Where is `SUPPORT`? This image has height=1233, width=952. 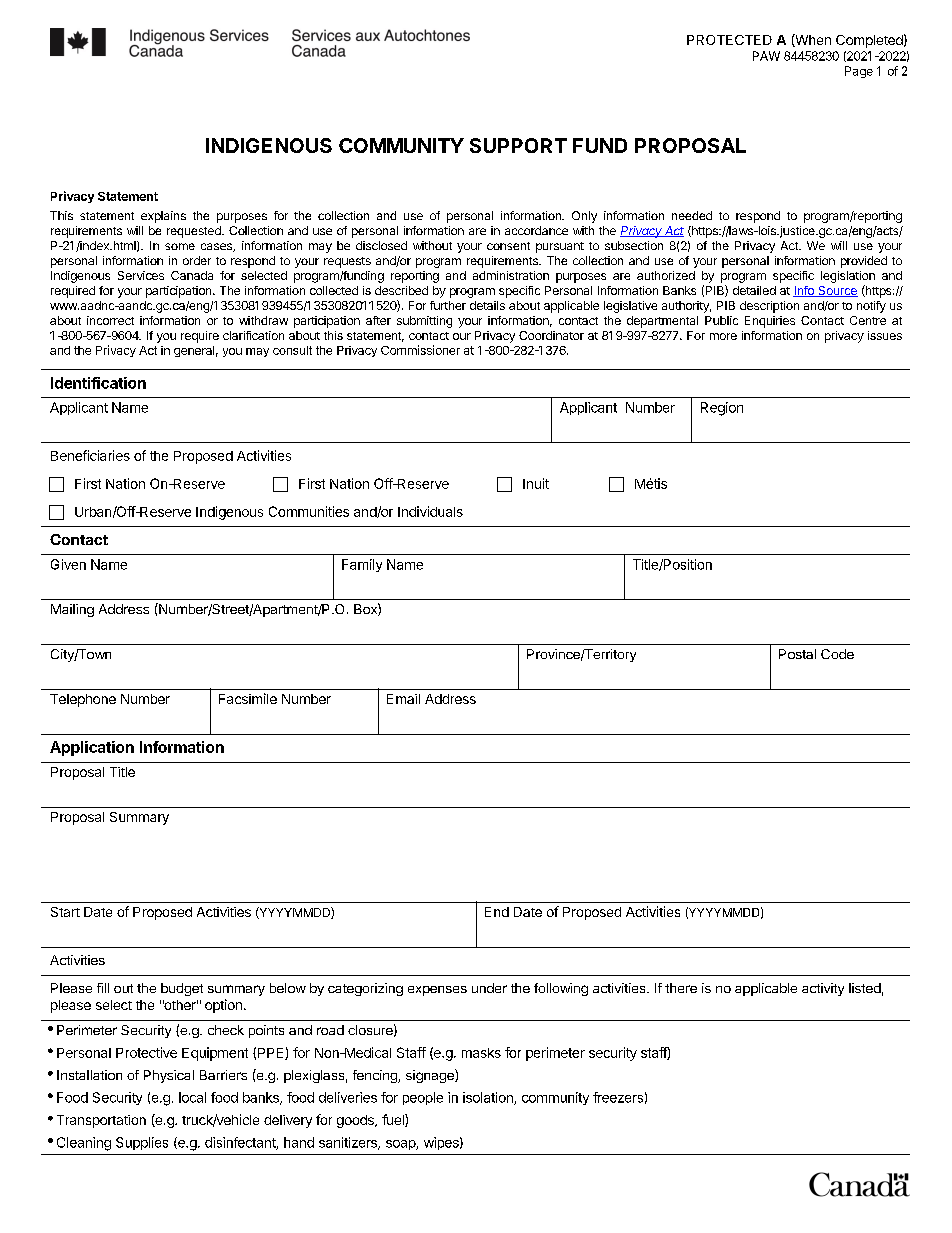 SUPPORT is located at coordinates (518, 145).
